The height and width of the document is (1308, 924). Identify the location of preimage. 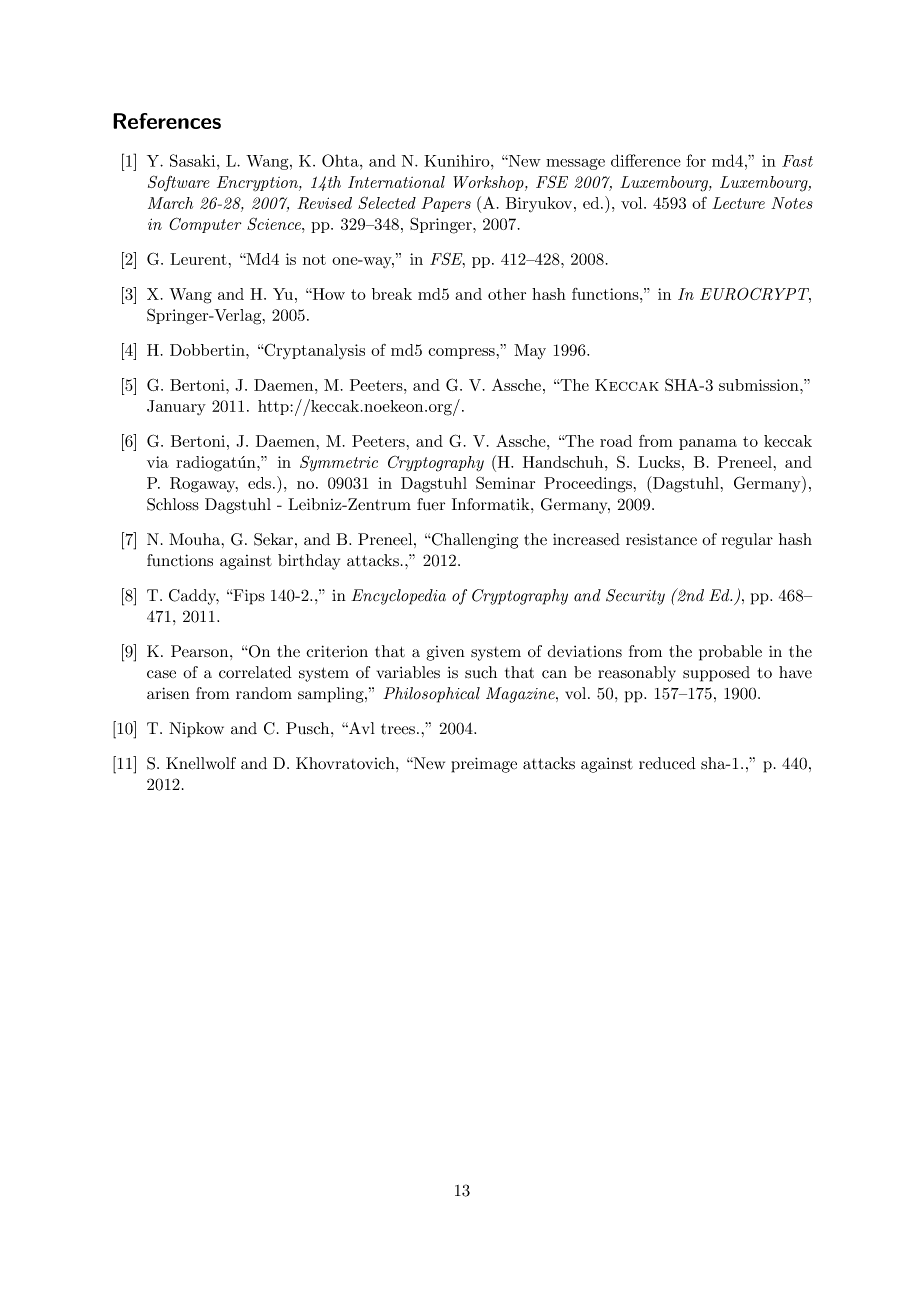
(484, 765).
